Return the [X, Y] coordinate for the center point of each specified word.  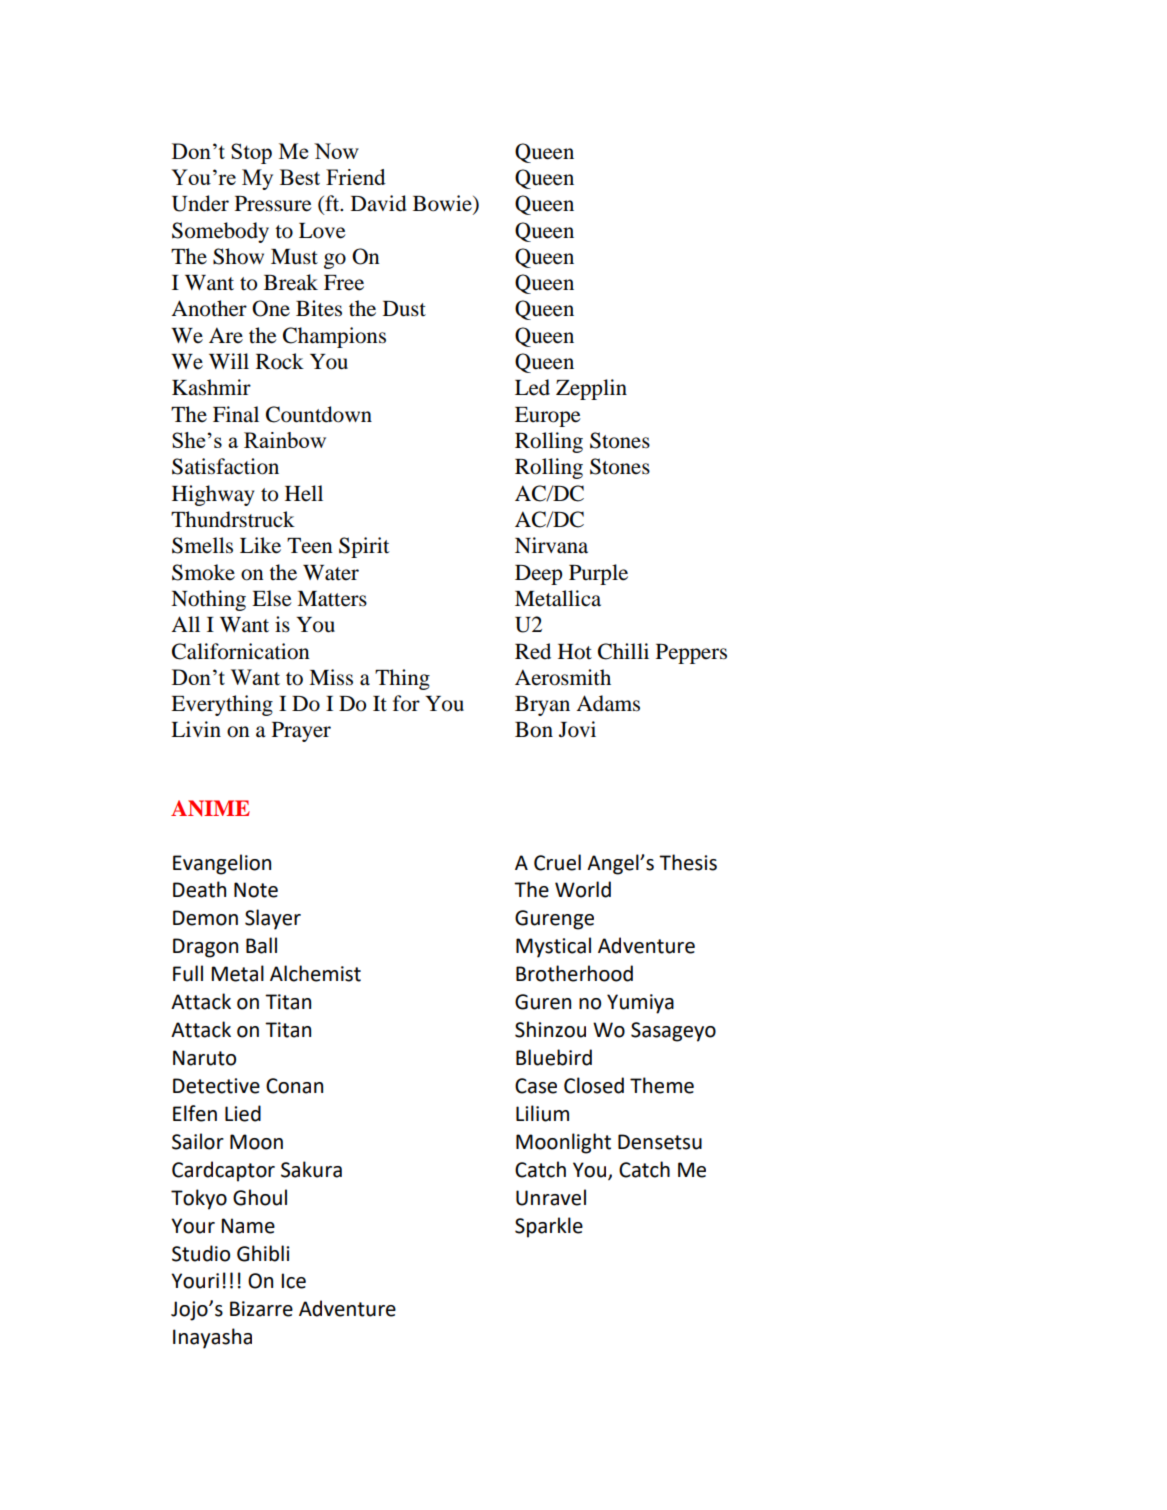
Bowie [443, 204]
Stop [251, 153]
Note [256, 890]
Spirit [364, 547]
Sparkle [549, 1227]
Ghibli [263, 1253]
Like [260, 545]
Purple [598, 574]
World [583, 889]
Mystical [553, 947]
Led [532, 387]
